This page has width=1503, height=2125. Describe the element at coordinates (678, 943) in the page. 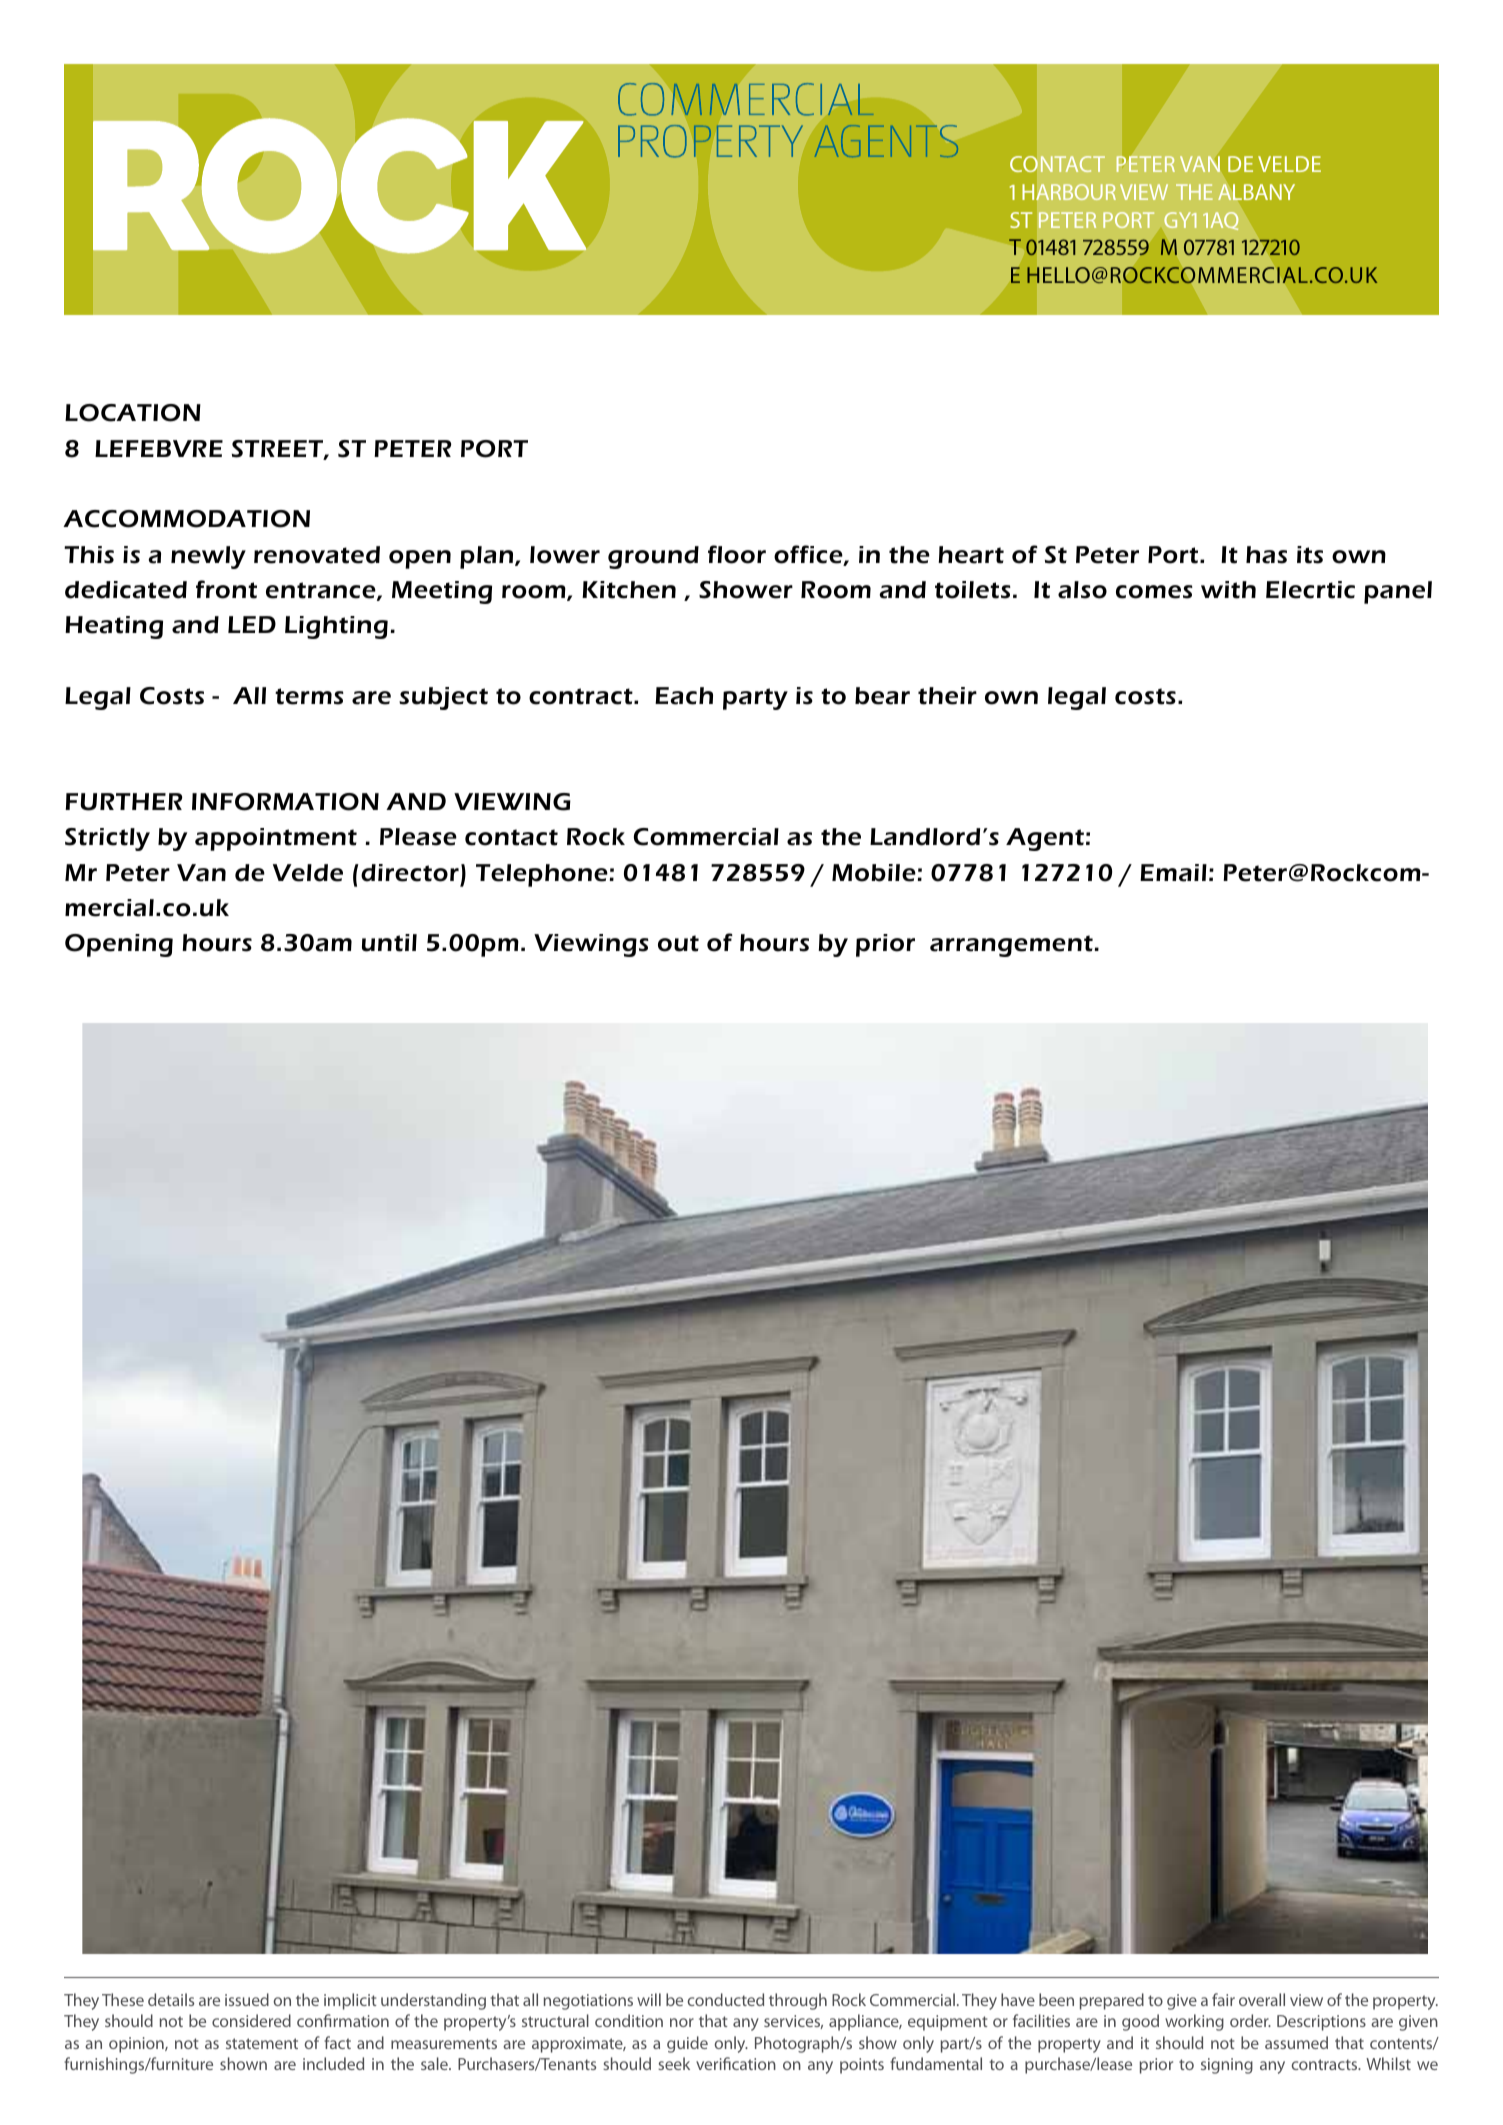

I see `out` at that location.
